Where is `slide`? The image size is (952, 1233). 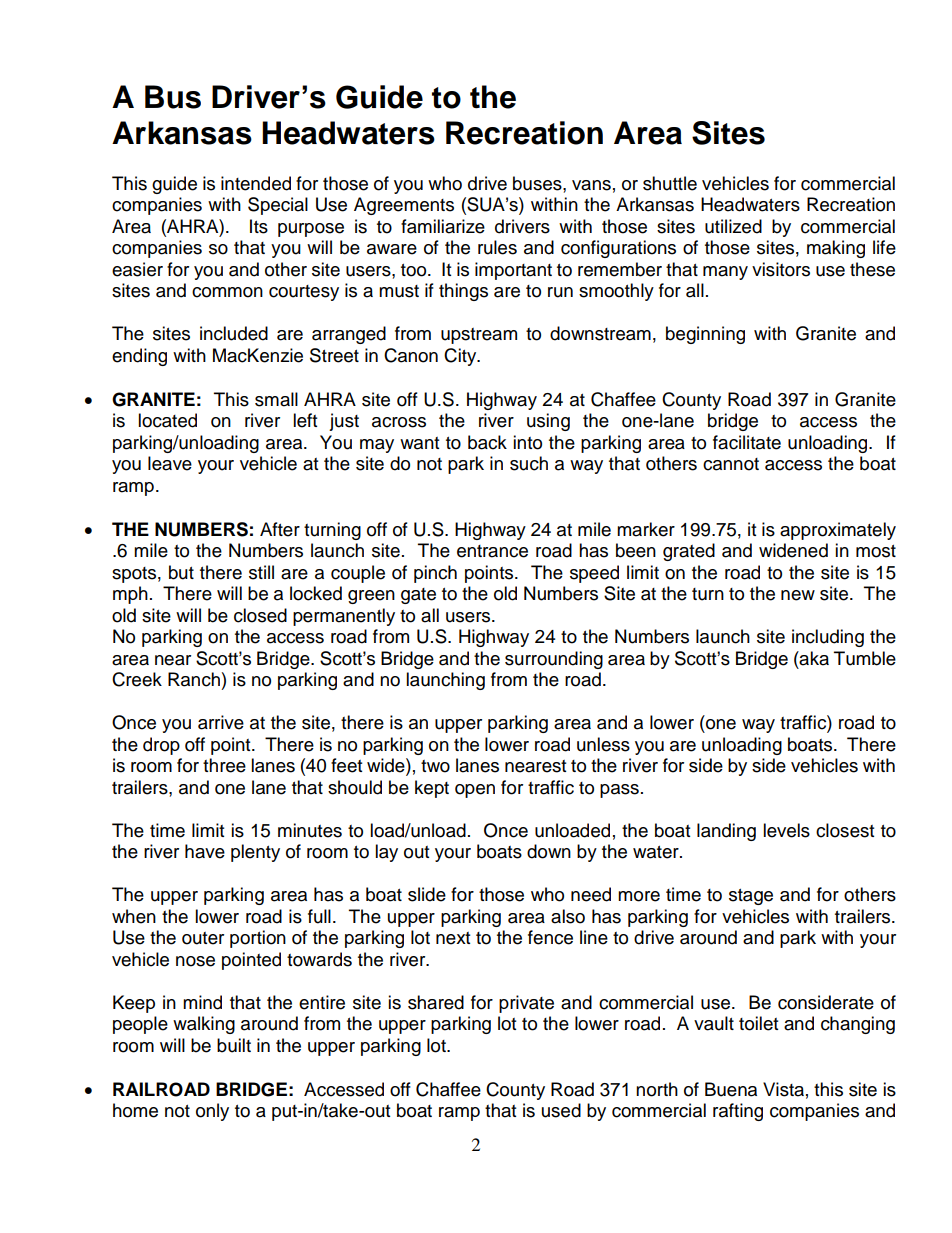
slide is located at coordinates (427, 894).
